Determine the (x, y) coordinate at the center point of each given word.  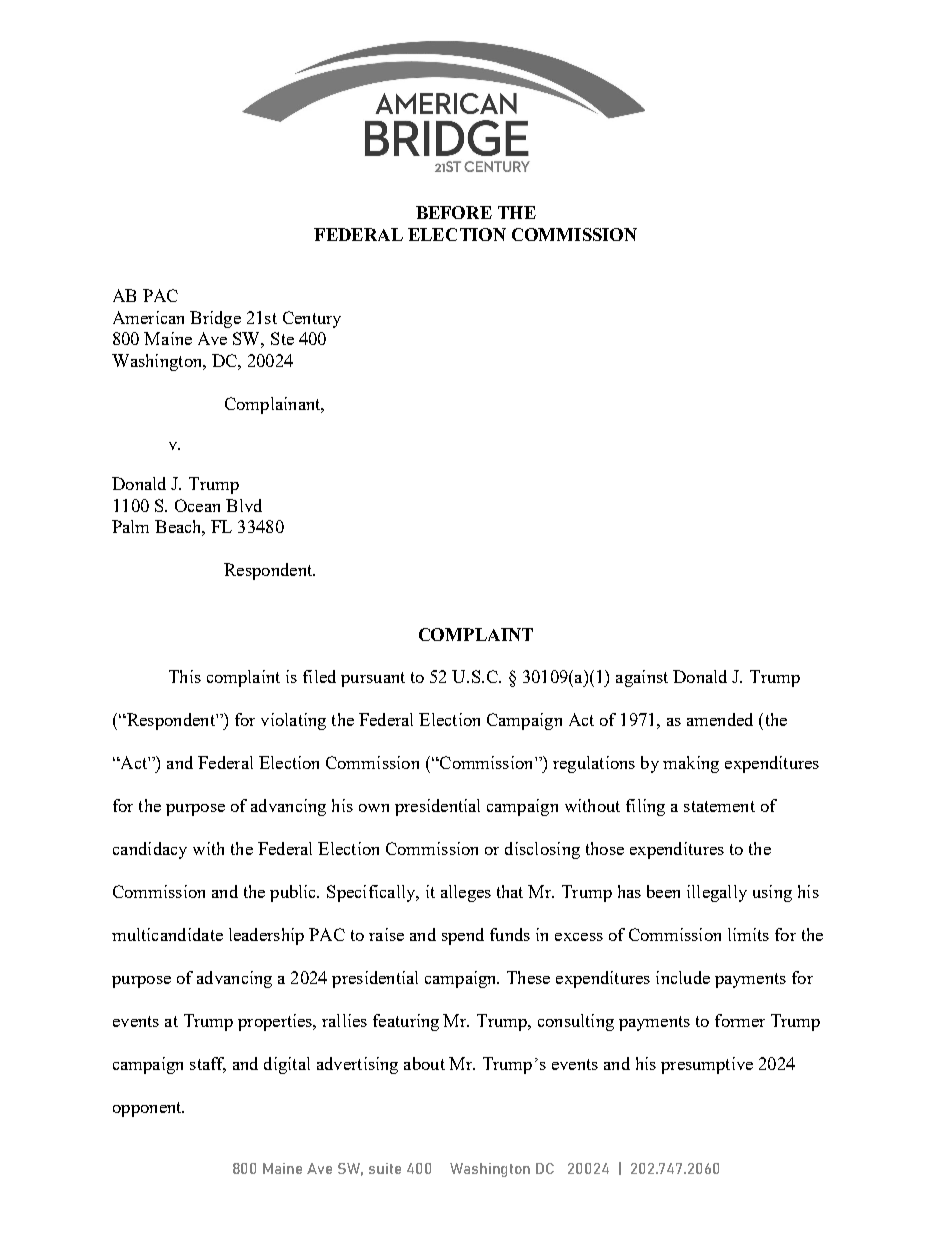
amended (720, 719)
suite (385, 1168)
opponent (148, 1109)
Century (312, 319)
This (185, 676)
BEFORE (454, 212)
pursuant (373, 679)
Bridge (215, 319)
